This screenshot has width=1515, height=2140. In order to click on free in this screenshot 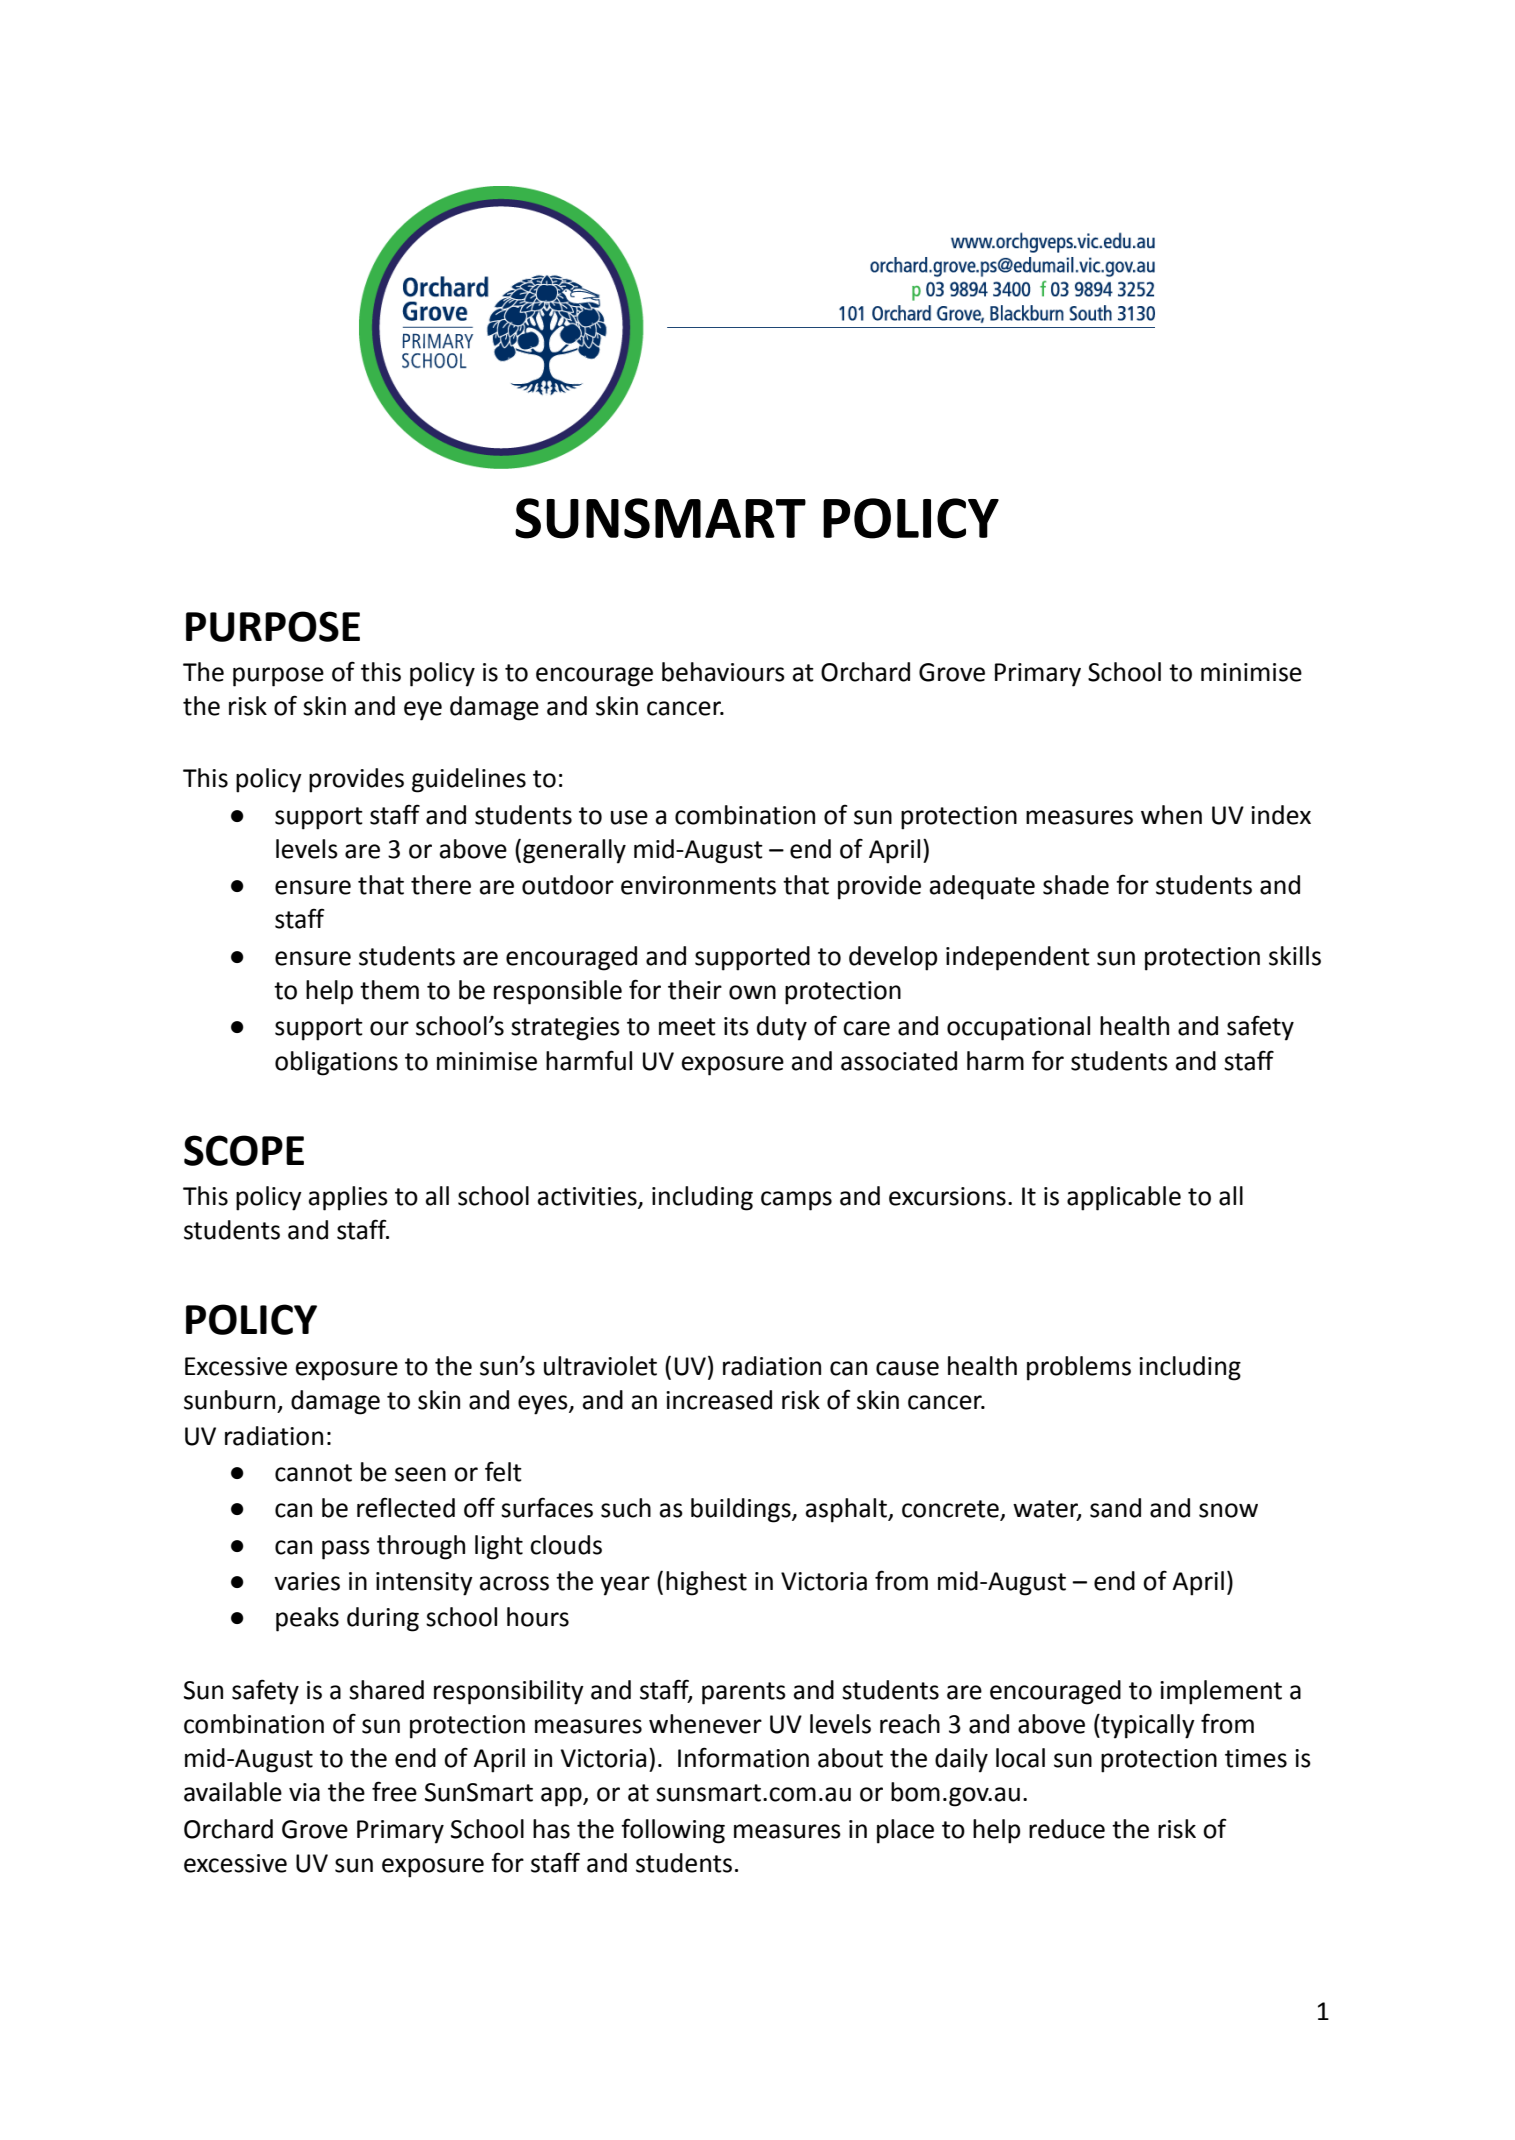, I will do `click(394, 1791)`.
